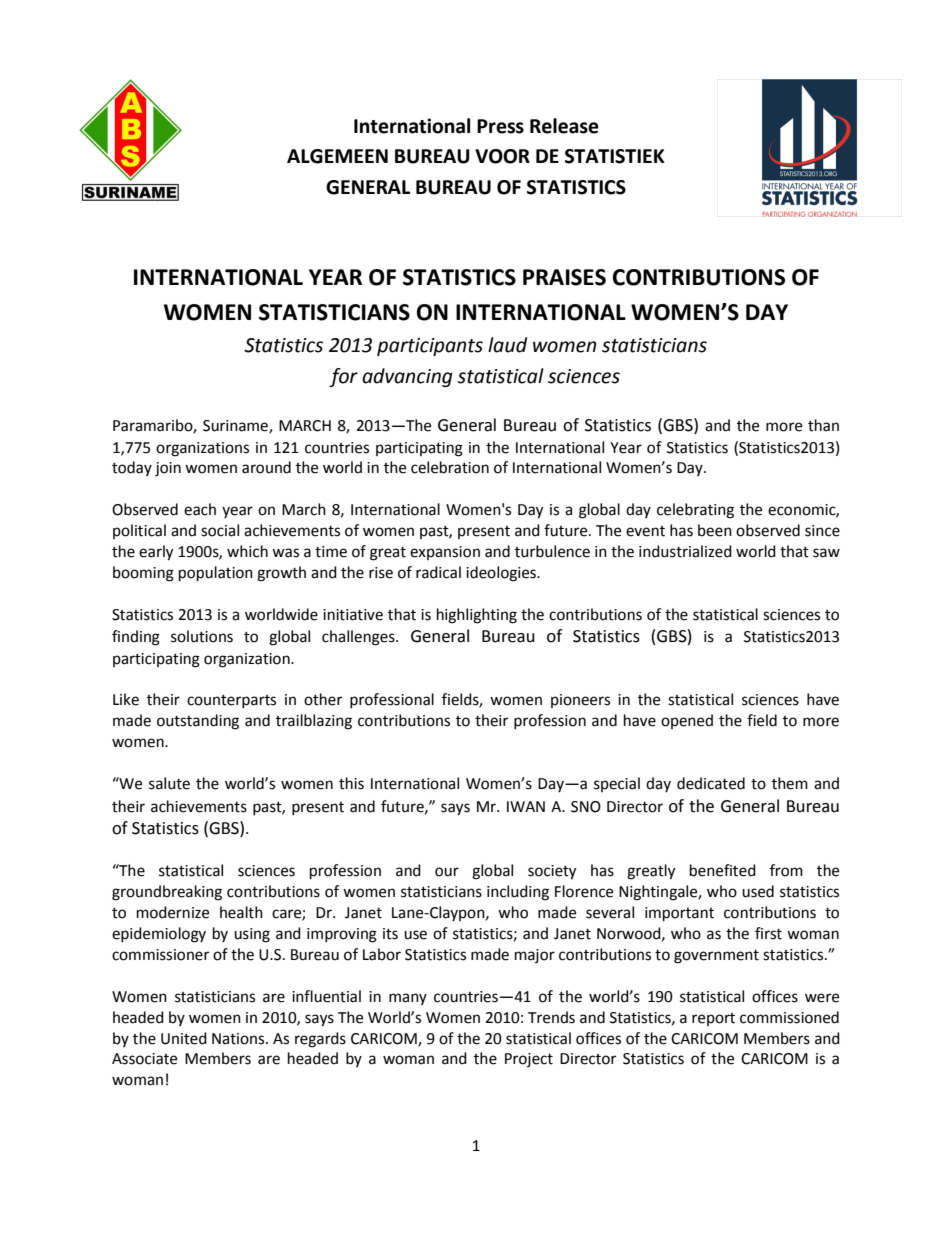 The width and height of the document is (952, 1233). I want to click on industrialized, so click(685, 551).
